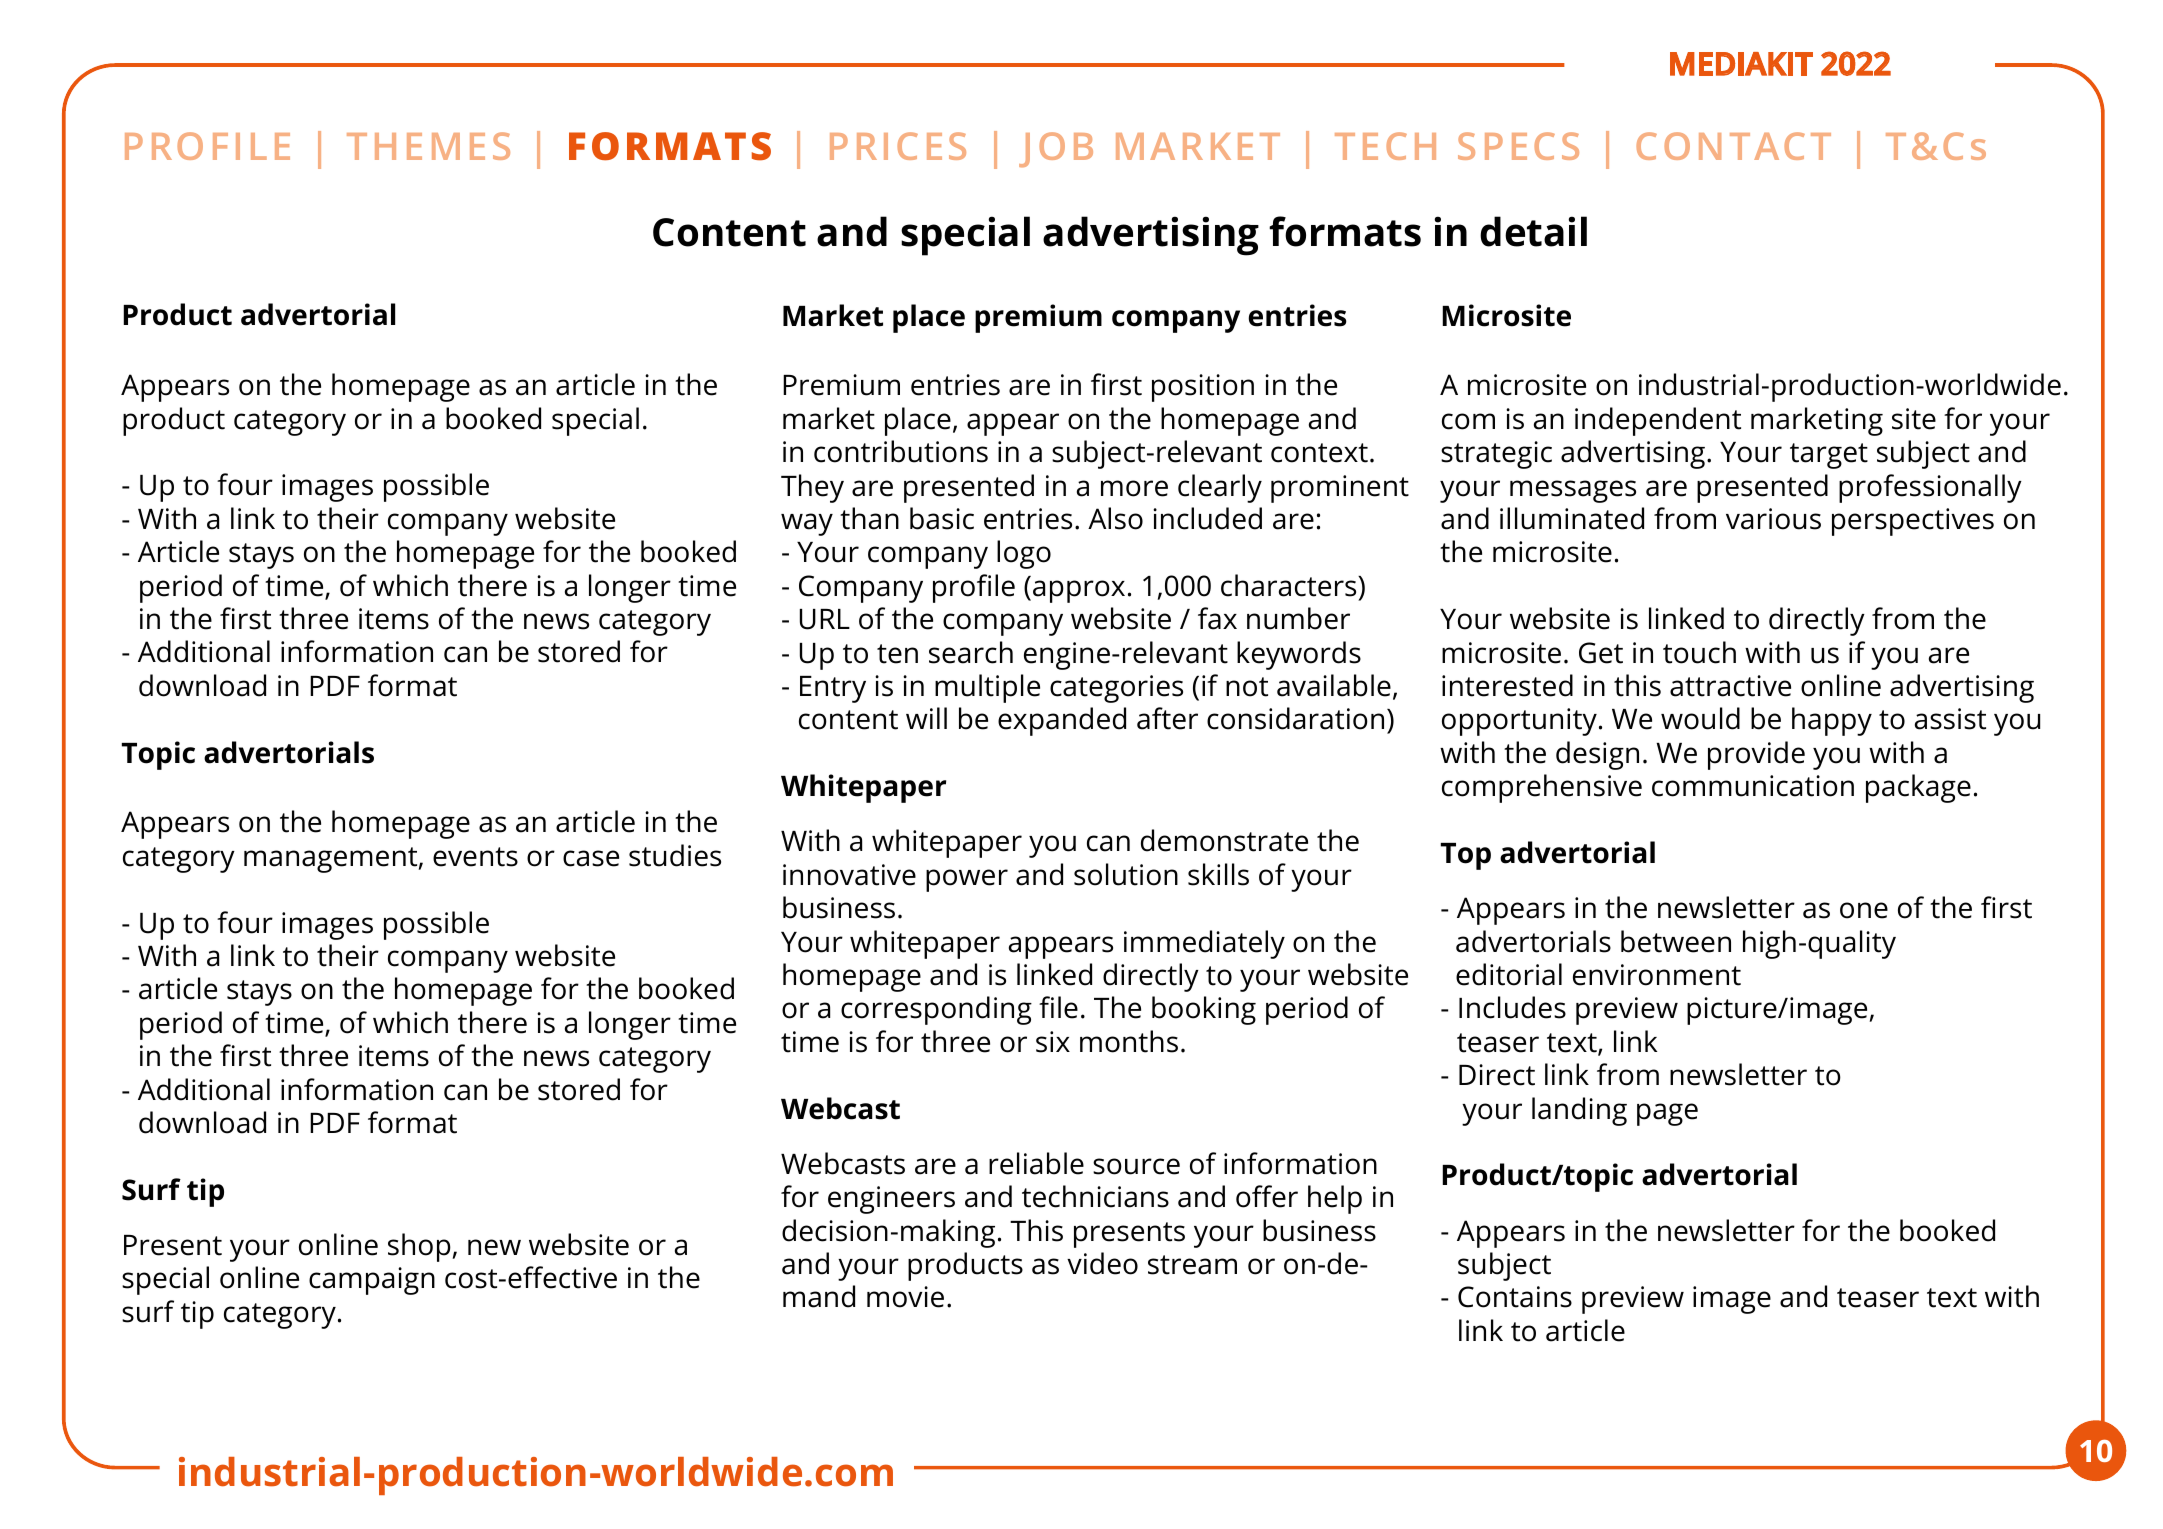 The height and width of the screenshot is (1529, 2163). What do you see at coordinates (1224, 840) in the screenshot?
I see `demonstrate` at bounding box center [1224, 840].
